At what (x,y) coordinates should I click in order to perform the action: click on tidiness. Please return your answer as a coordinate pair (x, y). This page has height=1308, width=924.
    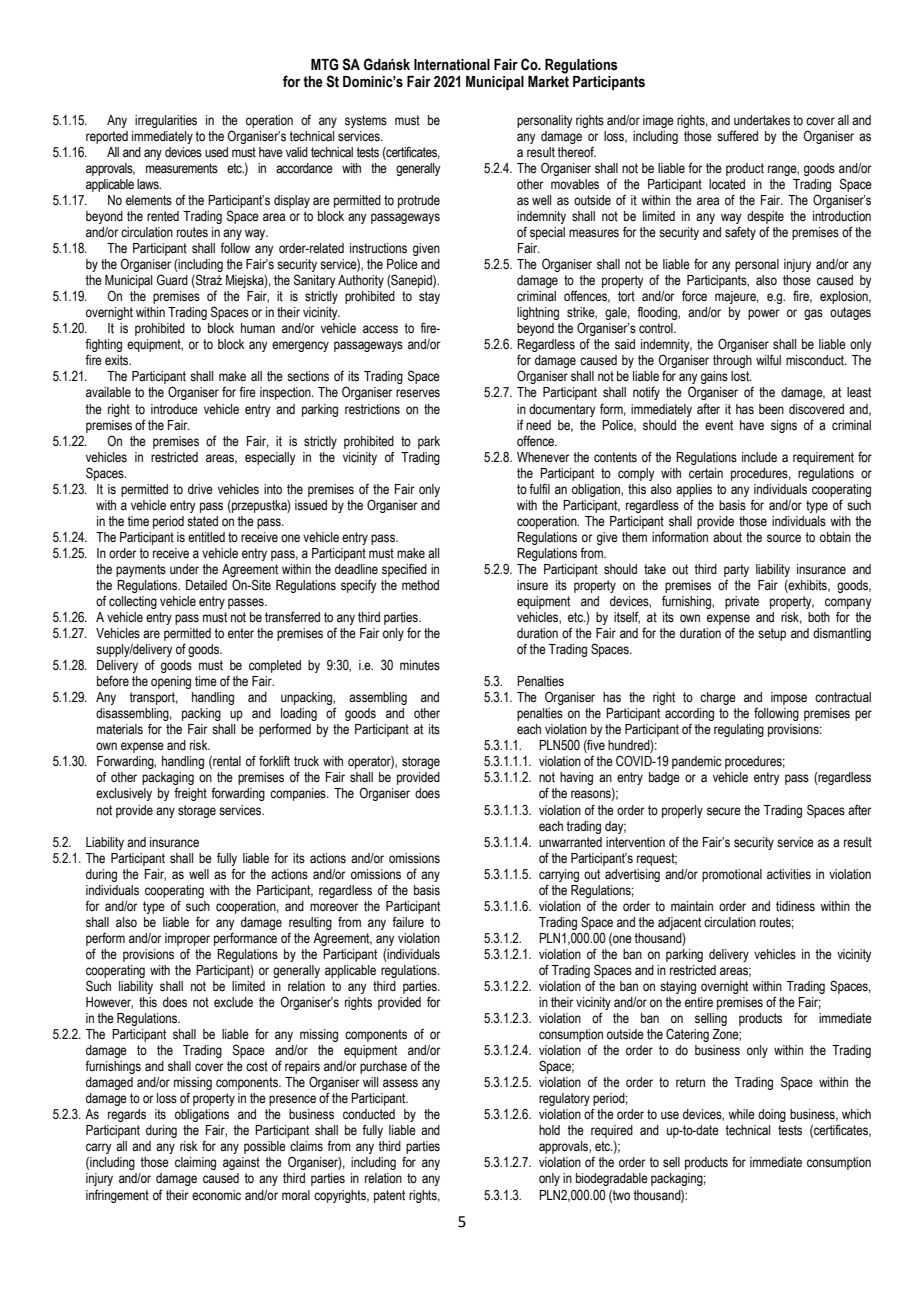
    Looking at the image, I should click on (795, 906).
